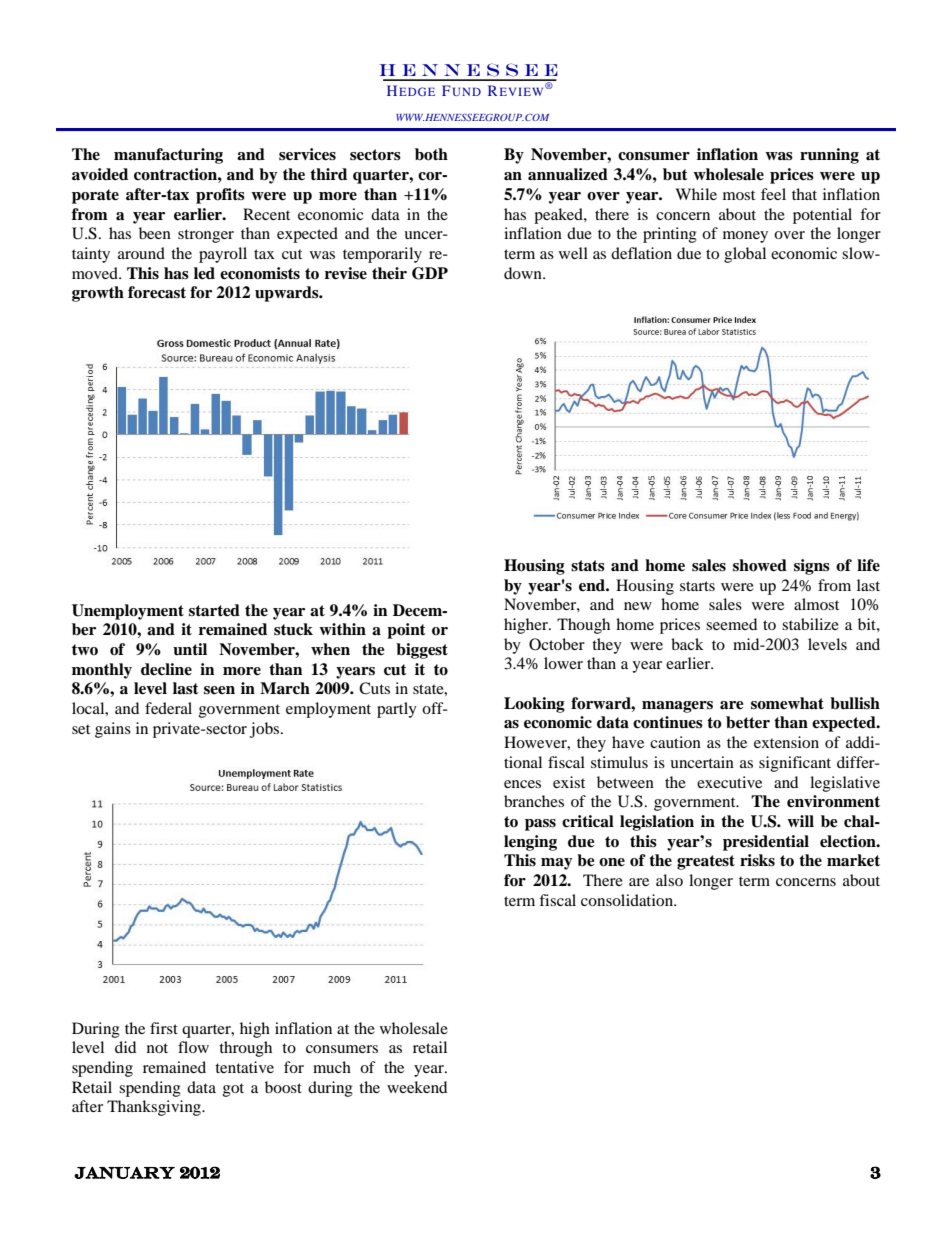 The width and height of the document is (952, 1233). What do you see at coordinates (800, 821) in the document?
I see `will` at bounding box center [800, 821].
